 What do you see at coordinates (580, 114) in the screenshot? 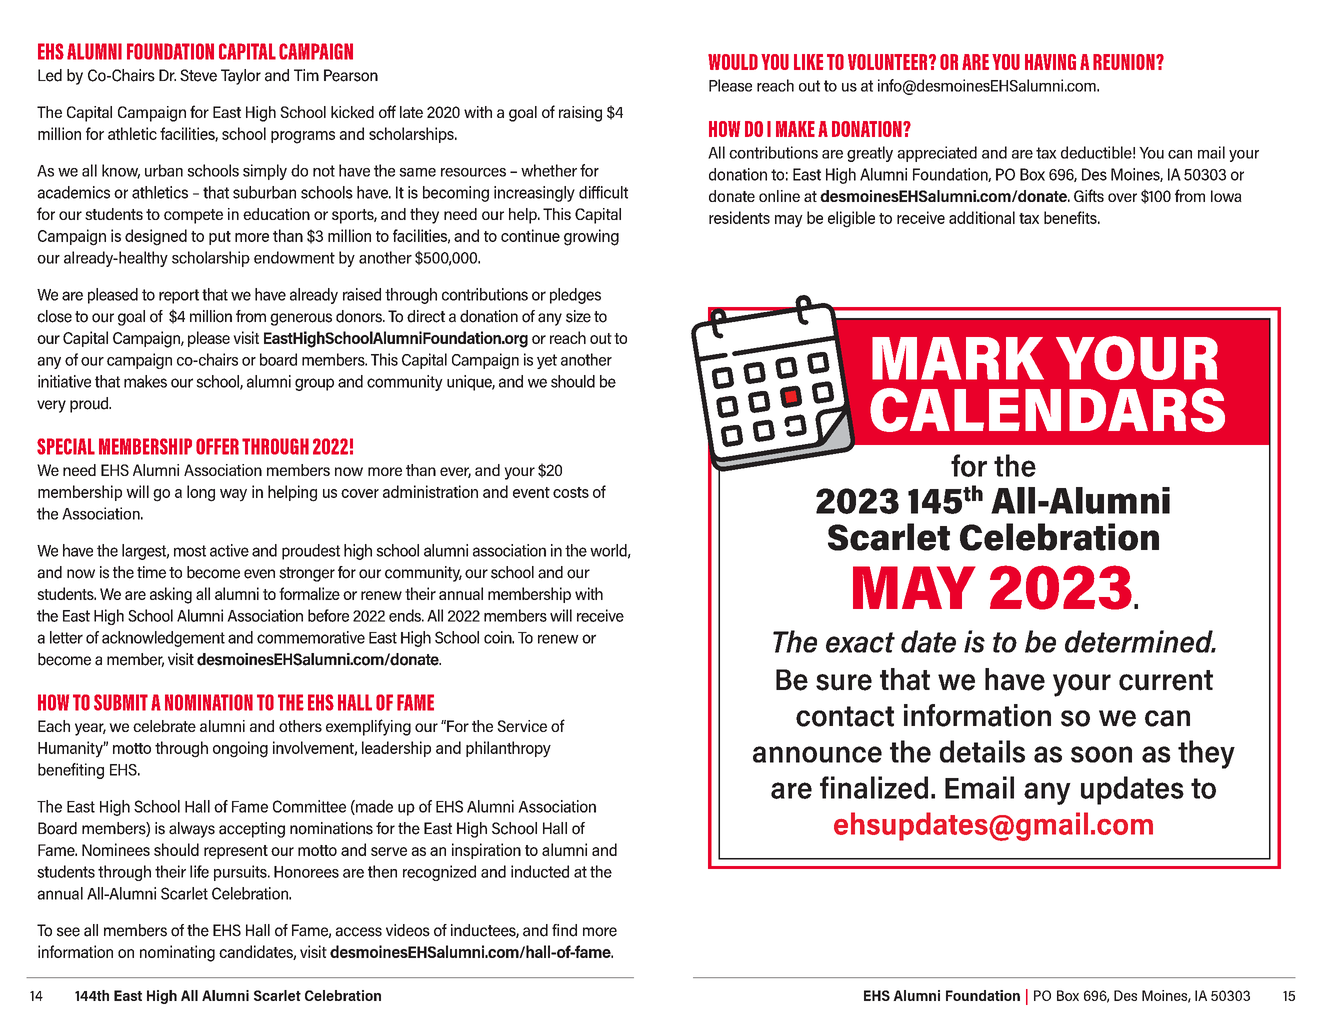
I see `raising` at bounding box center [580, 114].
